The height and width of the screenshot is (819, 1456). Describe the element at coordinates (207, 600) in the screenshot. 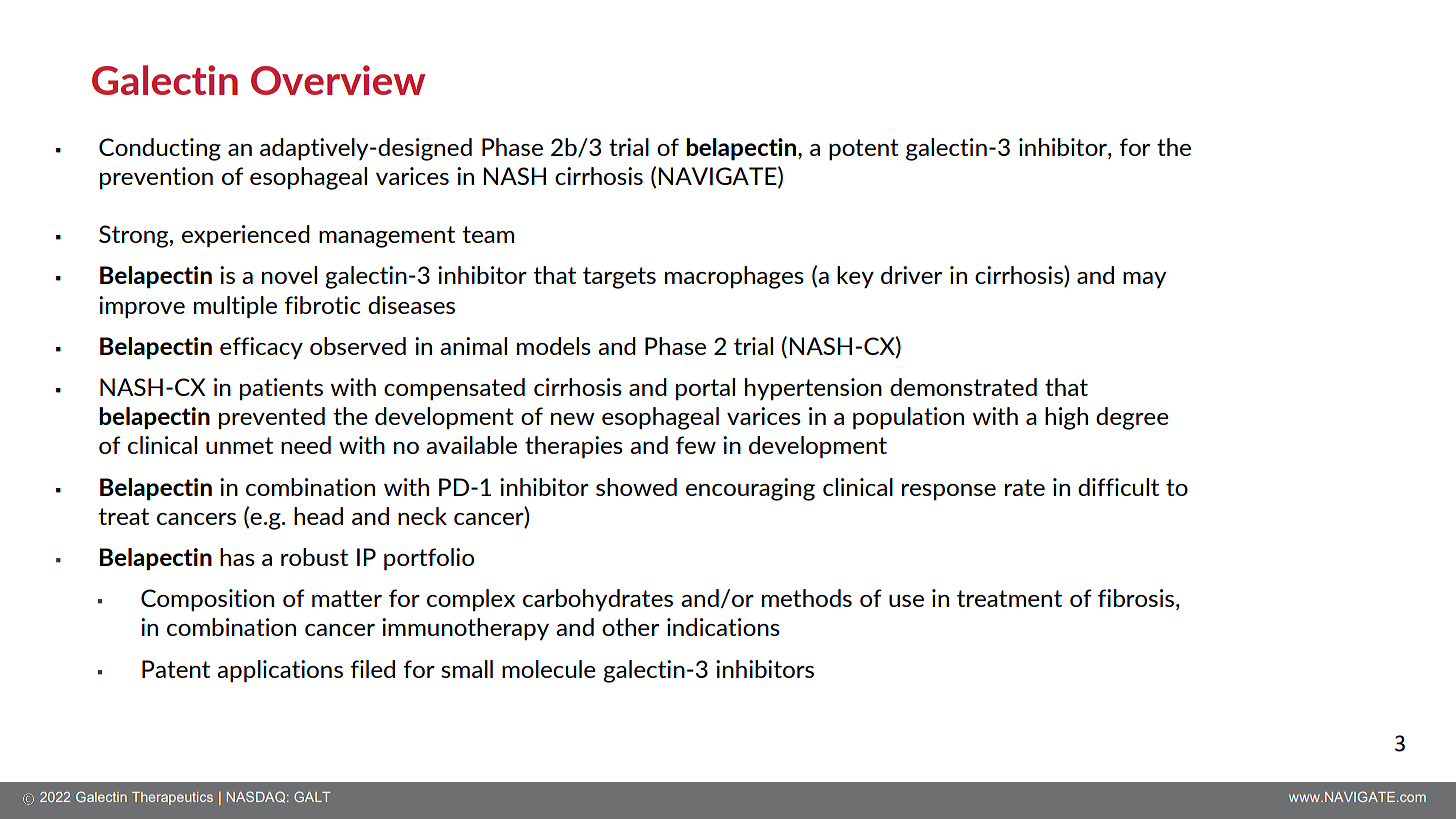

I see `Composition` at that location.
